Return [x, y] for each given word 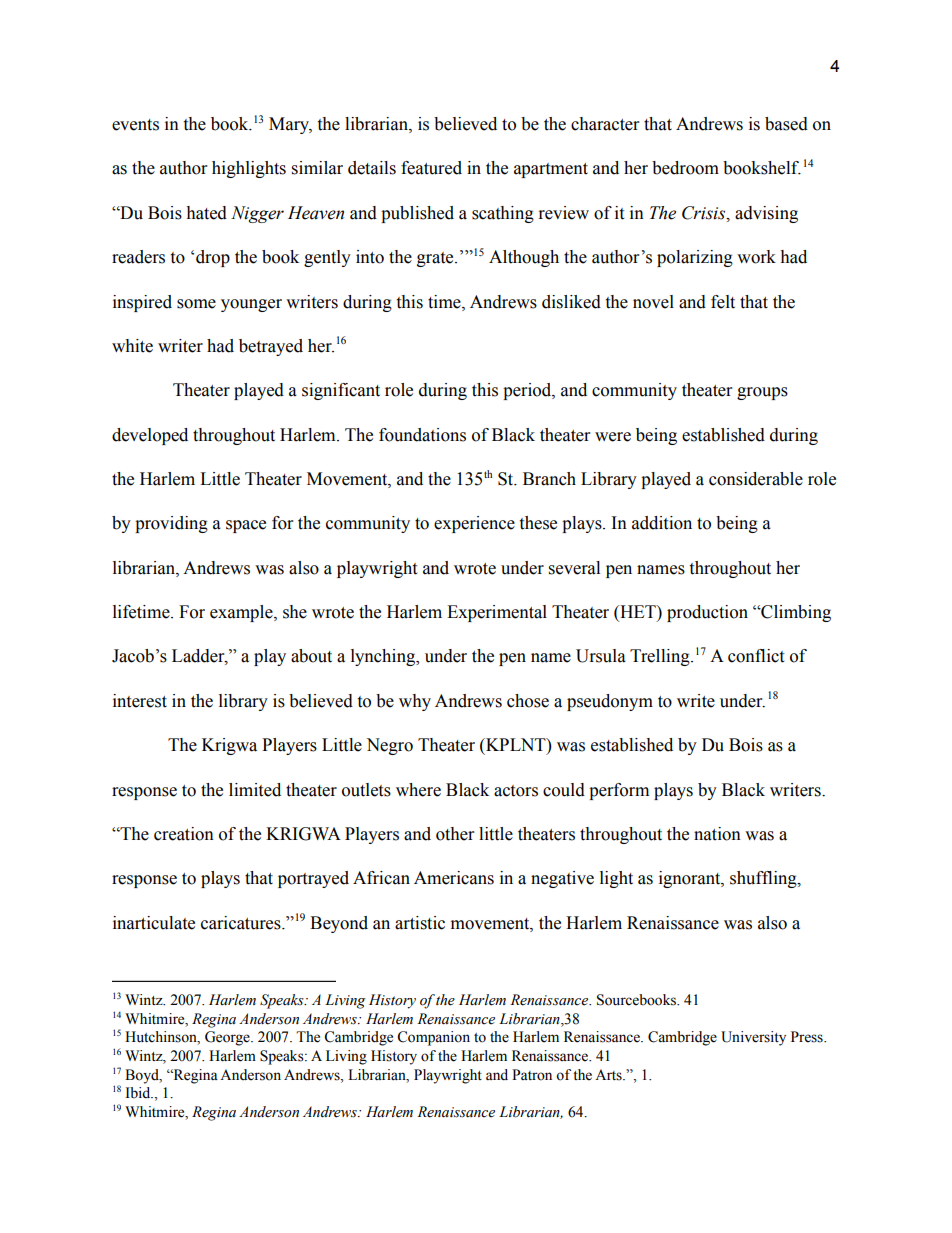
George [228, 1038]
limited [255, 790]
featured [431, 168]
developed [150, 436]
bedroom [685, 168]
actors [516, 791]
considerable [756, 479]
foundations [422, 435]
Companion [433, 1038]
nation [717, 834]
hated [206, 213]
